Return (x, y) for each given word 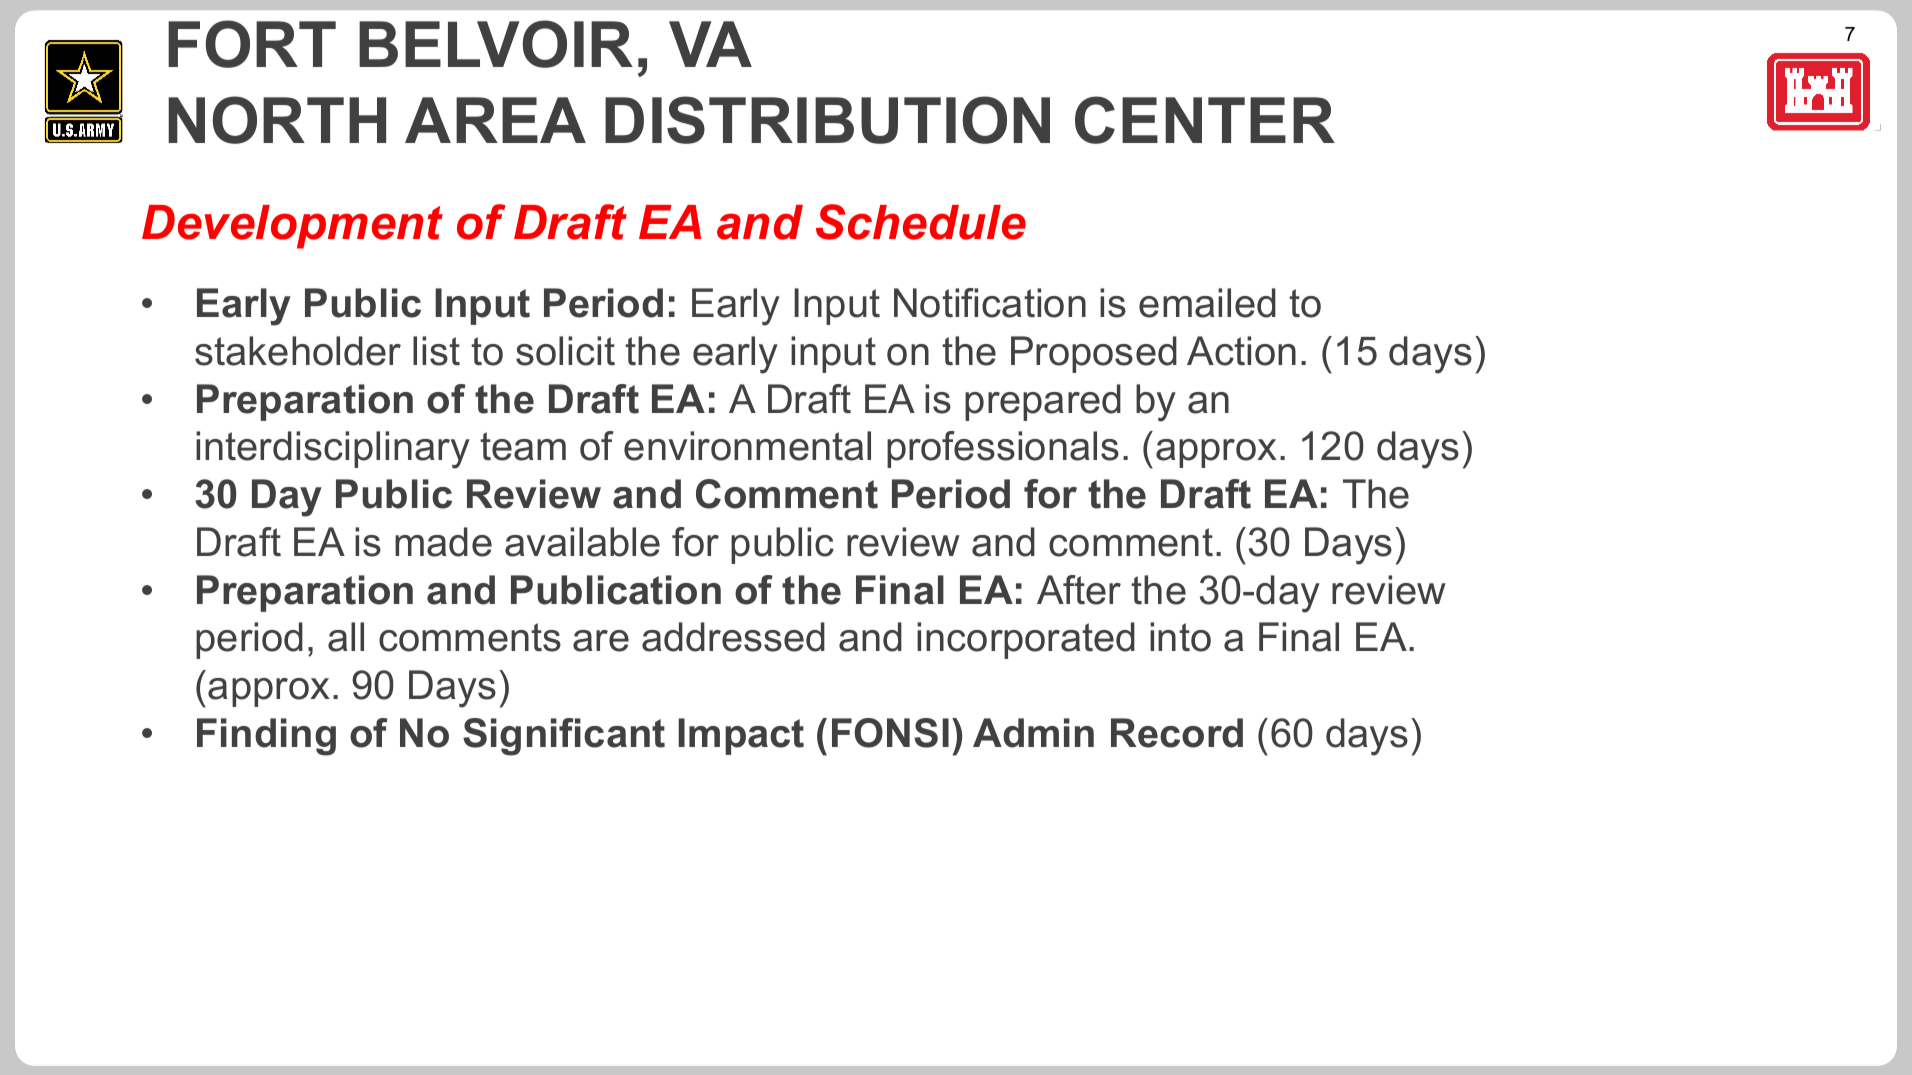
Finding (266, 737)
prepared (1043, 402)
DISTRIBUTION (827, 120)
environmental (747, 446)
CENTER (1205, 120)
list (436, 351)
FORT (252, 44)
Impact (741, 736)
